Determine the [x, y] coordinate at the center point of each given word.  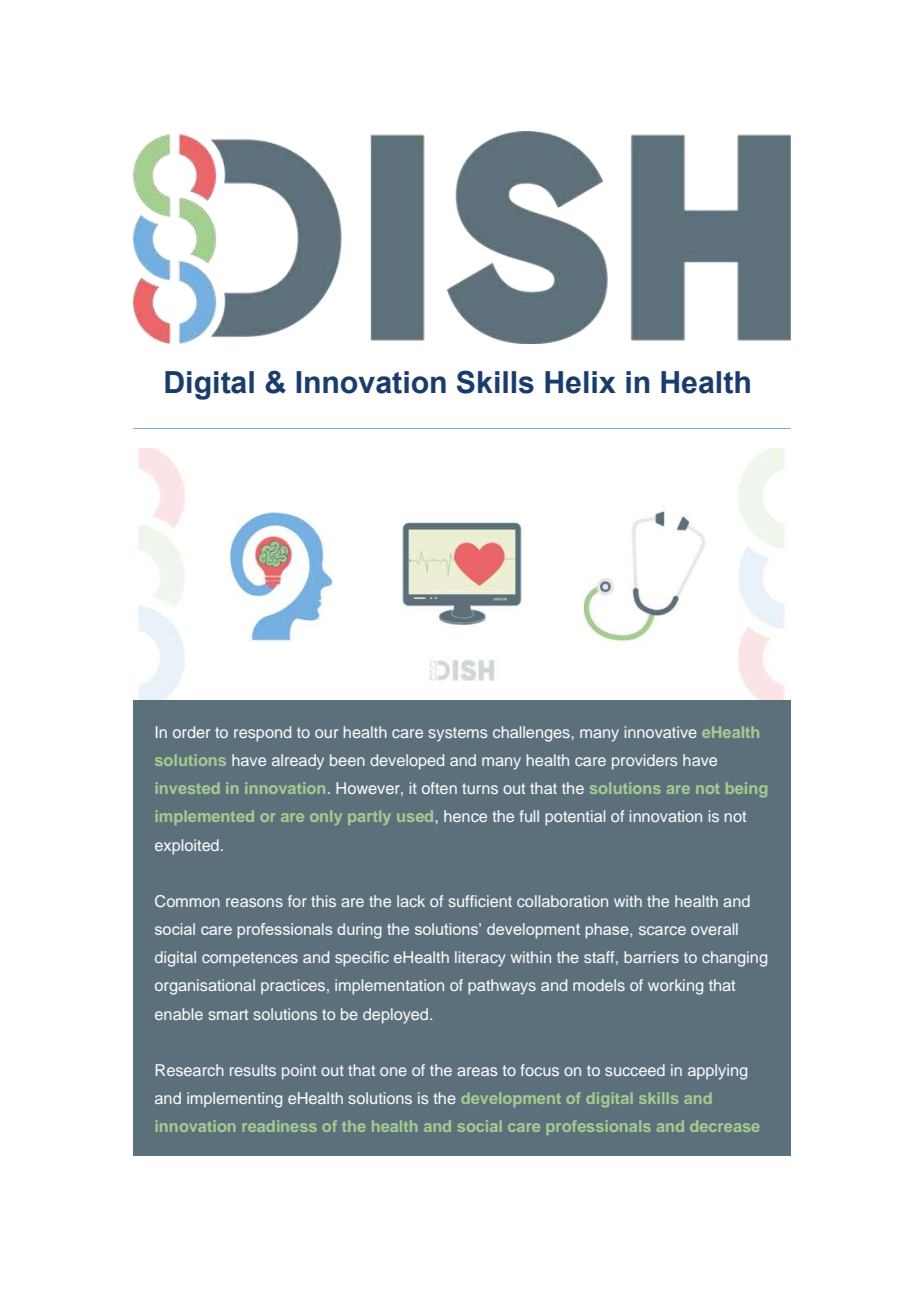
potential [575, 818]
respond [262, 734]
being [746, 789]
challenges [531, 734]
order [191, 732]
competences [250, 959]
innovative [661, 732]
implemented [205, 817]
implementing [234, 1100]
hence [465, 816]
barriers [651, 957]
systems [458, 734]
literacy [480, 959]
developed [407, 762]
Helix [580, 382]
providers [644, 762]
